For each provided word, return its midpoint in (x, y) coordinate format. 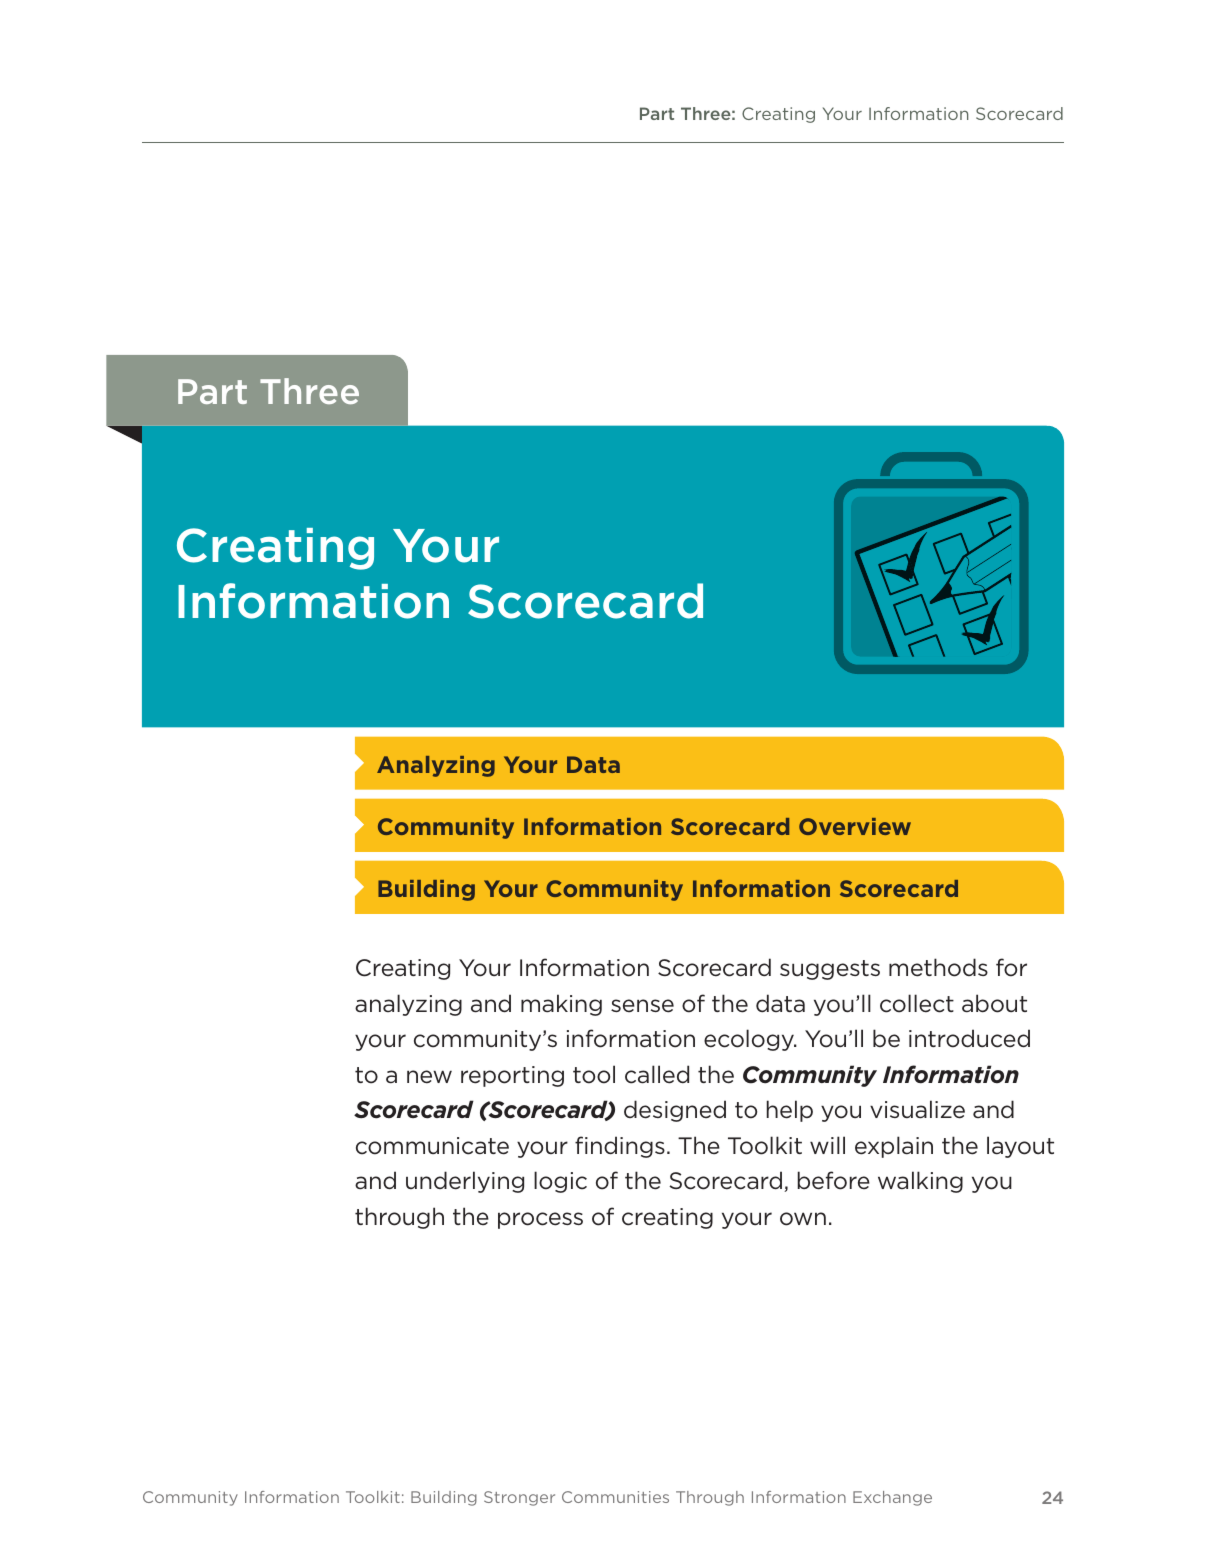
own (803, 1219)
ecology (750, 1040)
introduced (969, 1038)
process (540, 1220)
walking (920, 1182)
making (561, 1005)
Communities (615, 1497)
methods (938, 967)
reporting (512, 1076)
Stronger (519, 1498)
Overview (855, 826)
